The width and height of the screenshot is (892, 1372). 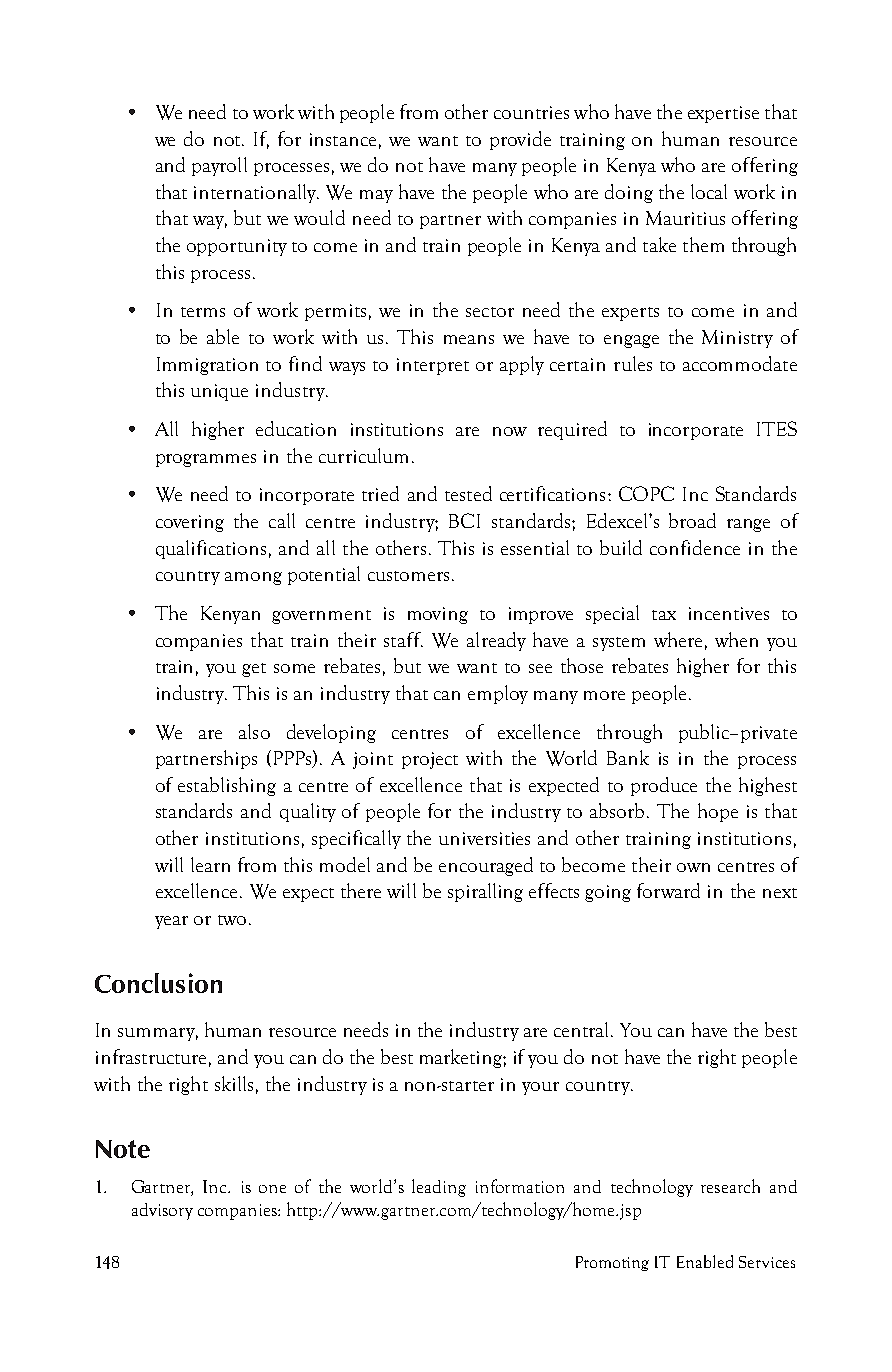 I want to click on payroll, so click(x=219, y=166).
